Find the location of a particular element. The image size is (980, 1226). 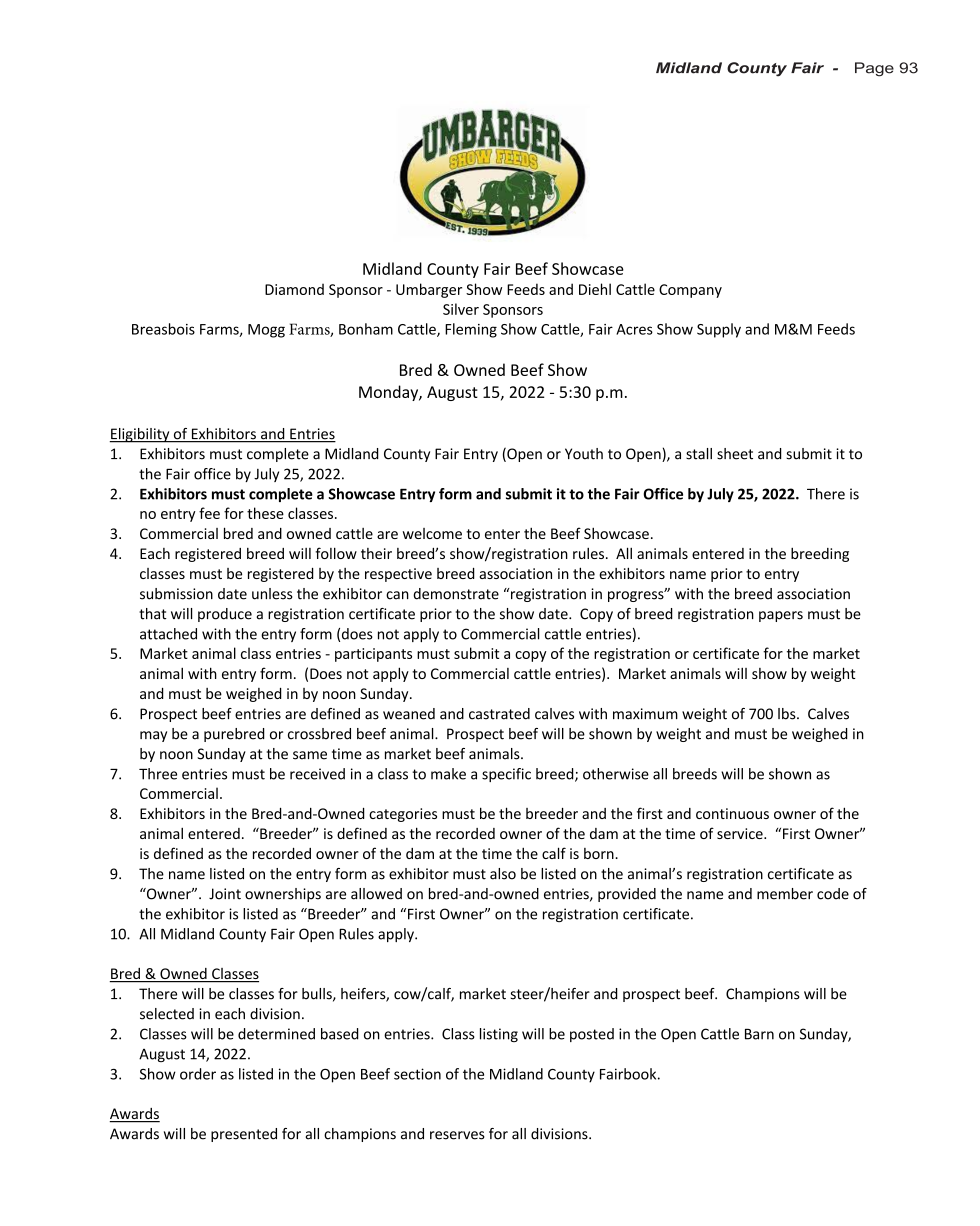

Bonham is located at coordinates (366, 329).
